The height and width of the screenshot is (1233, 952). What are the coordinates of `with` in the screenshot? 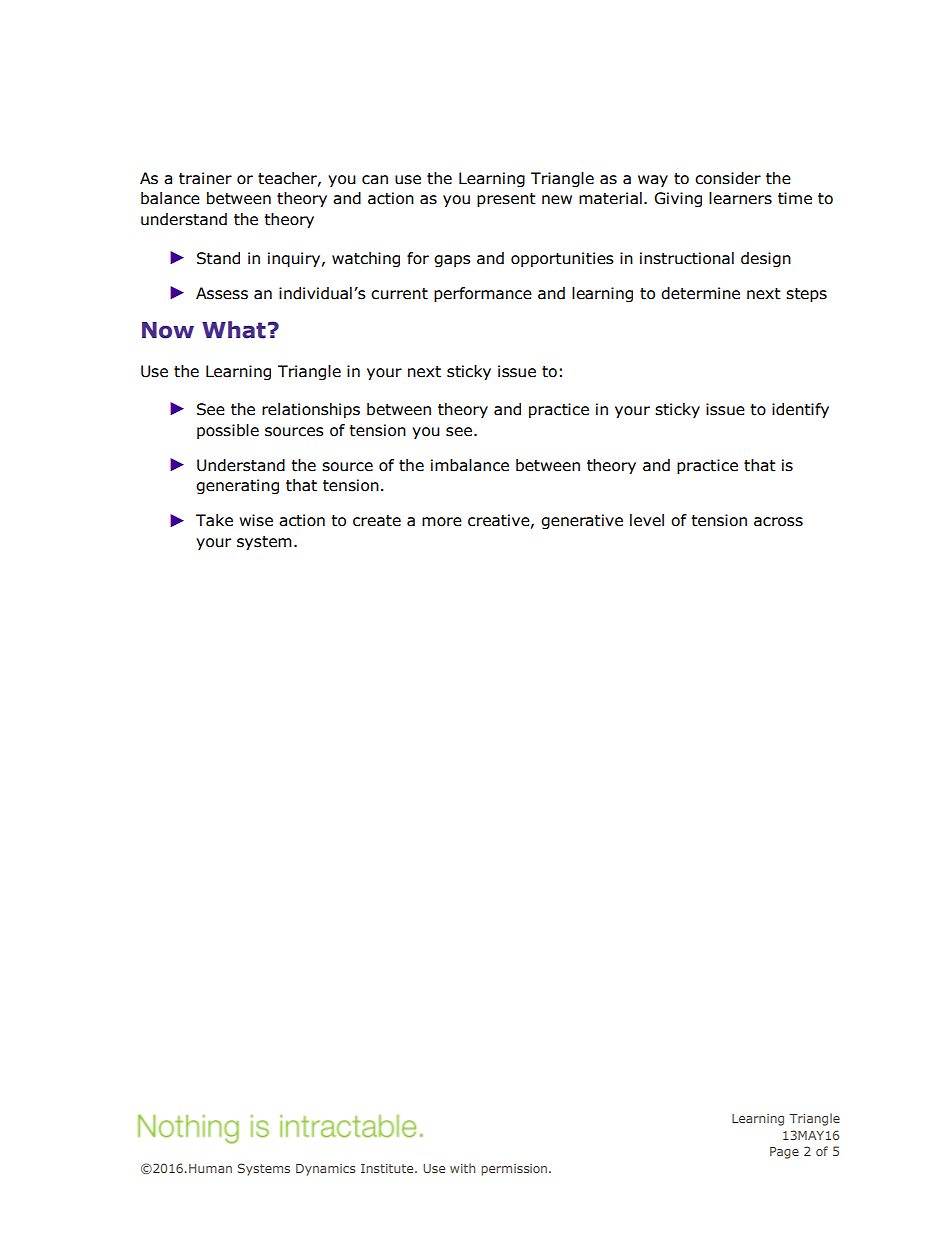 It's located at (462, 1168).
